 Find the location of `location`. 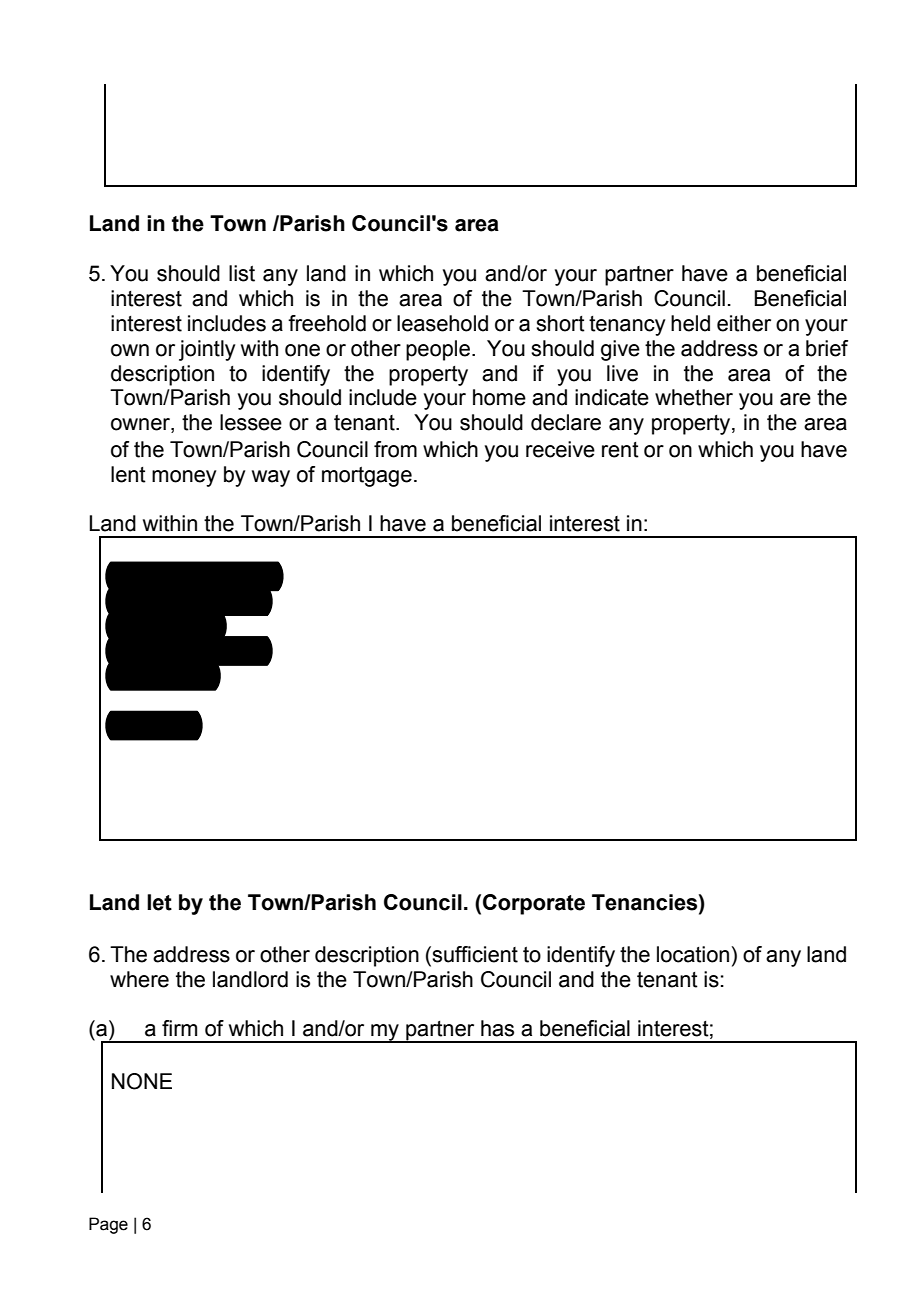

location is located at coordinates (693, 954).
